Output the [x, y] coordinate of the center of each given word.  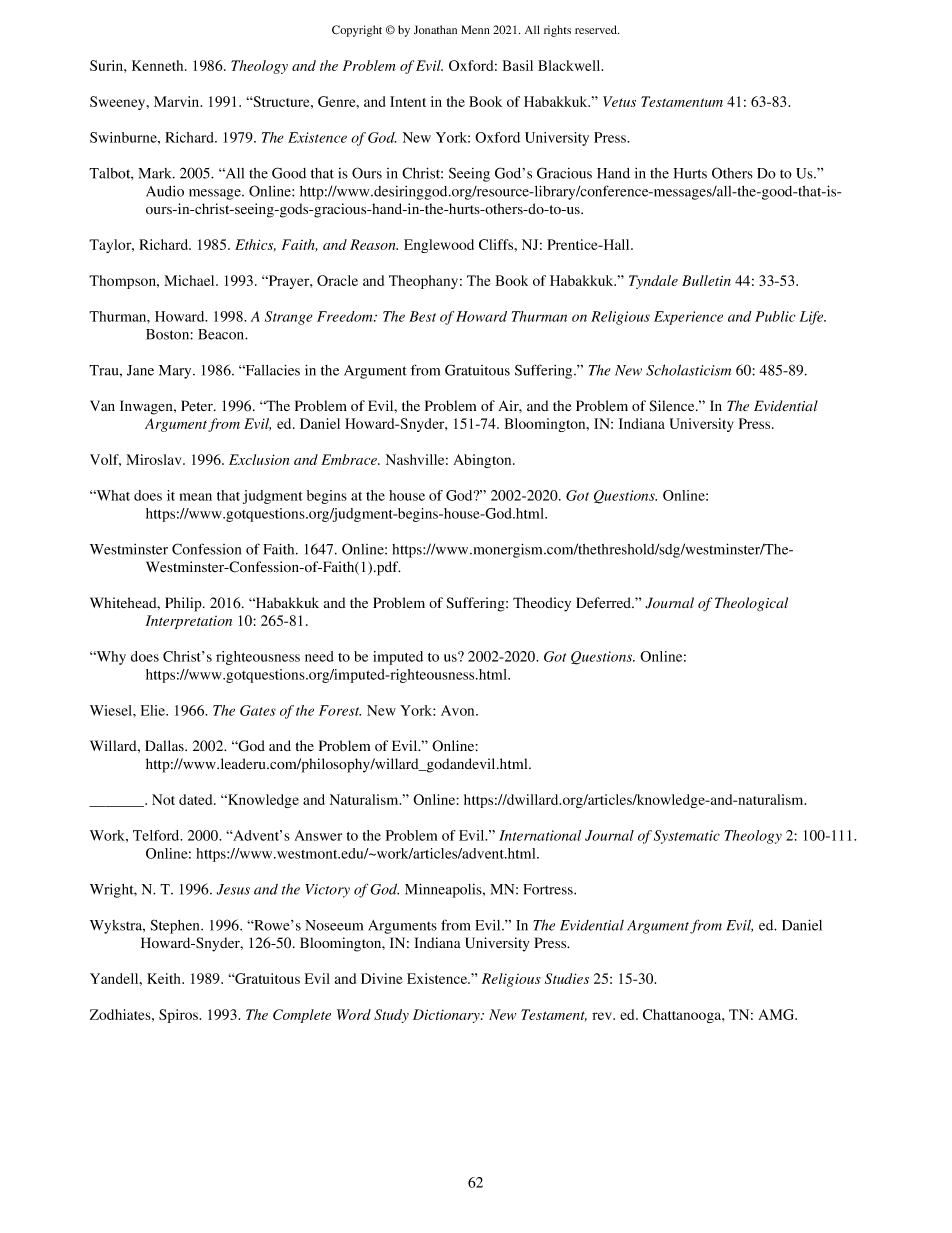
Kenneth [159, 65]
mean [196, 497]
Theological [751, 604]
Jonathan [435, 29]
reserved [597, 29]
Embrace [350, 459]
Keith [165, 978]
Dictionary [447, 1016]
